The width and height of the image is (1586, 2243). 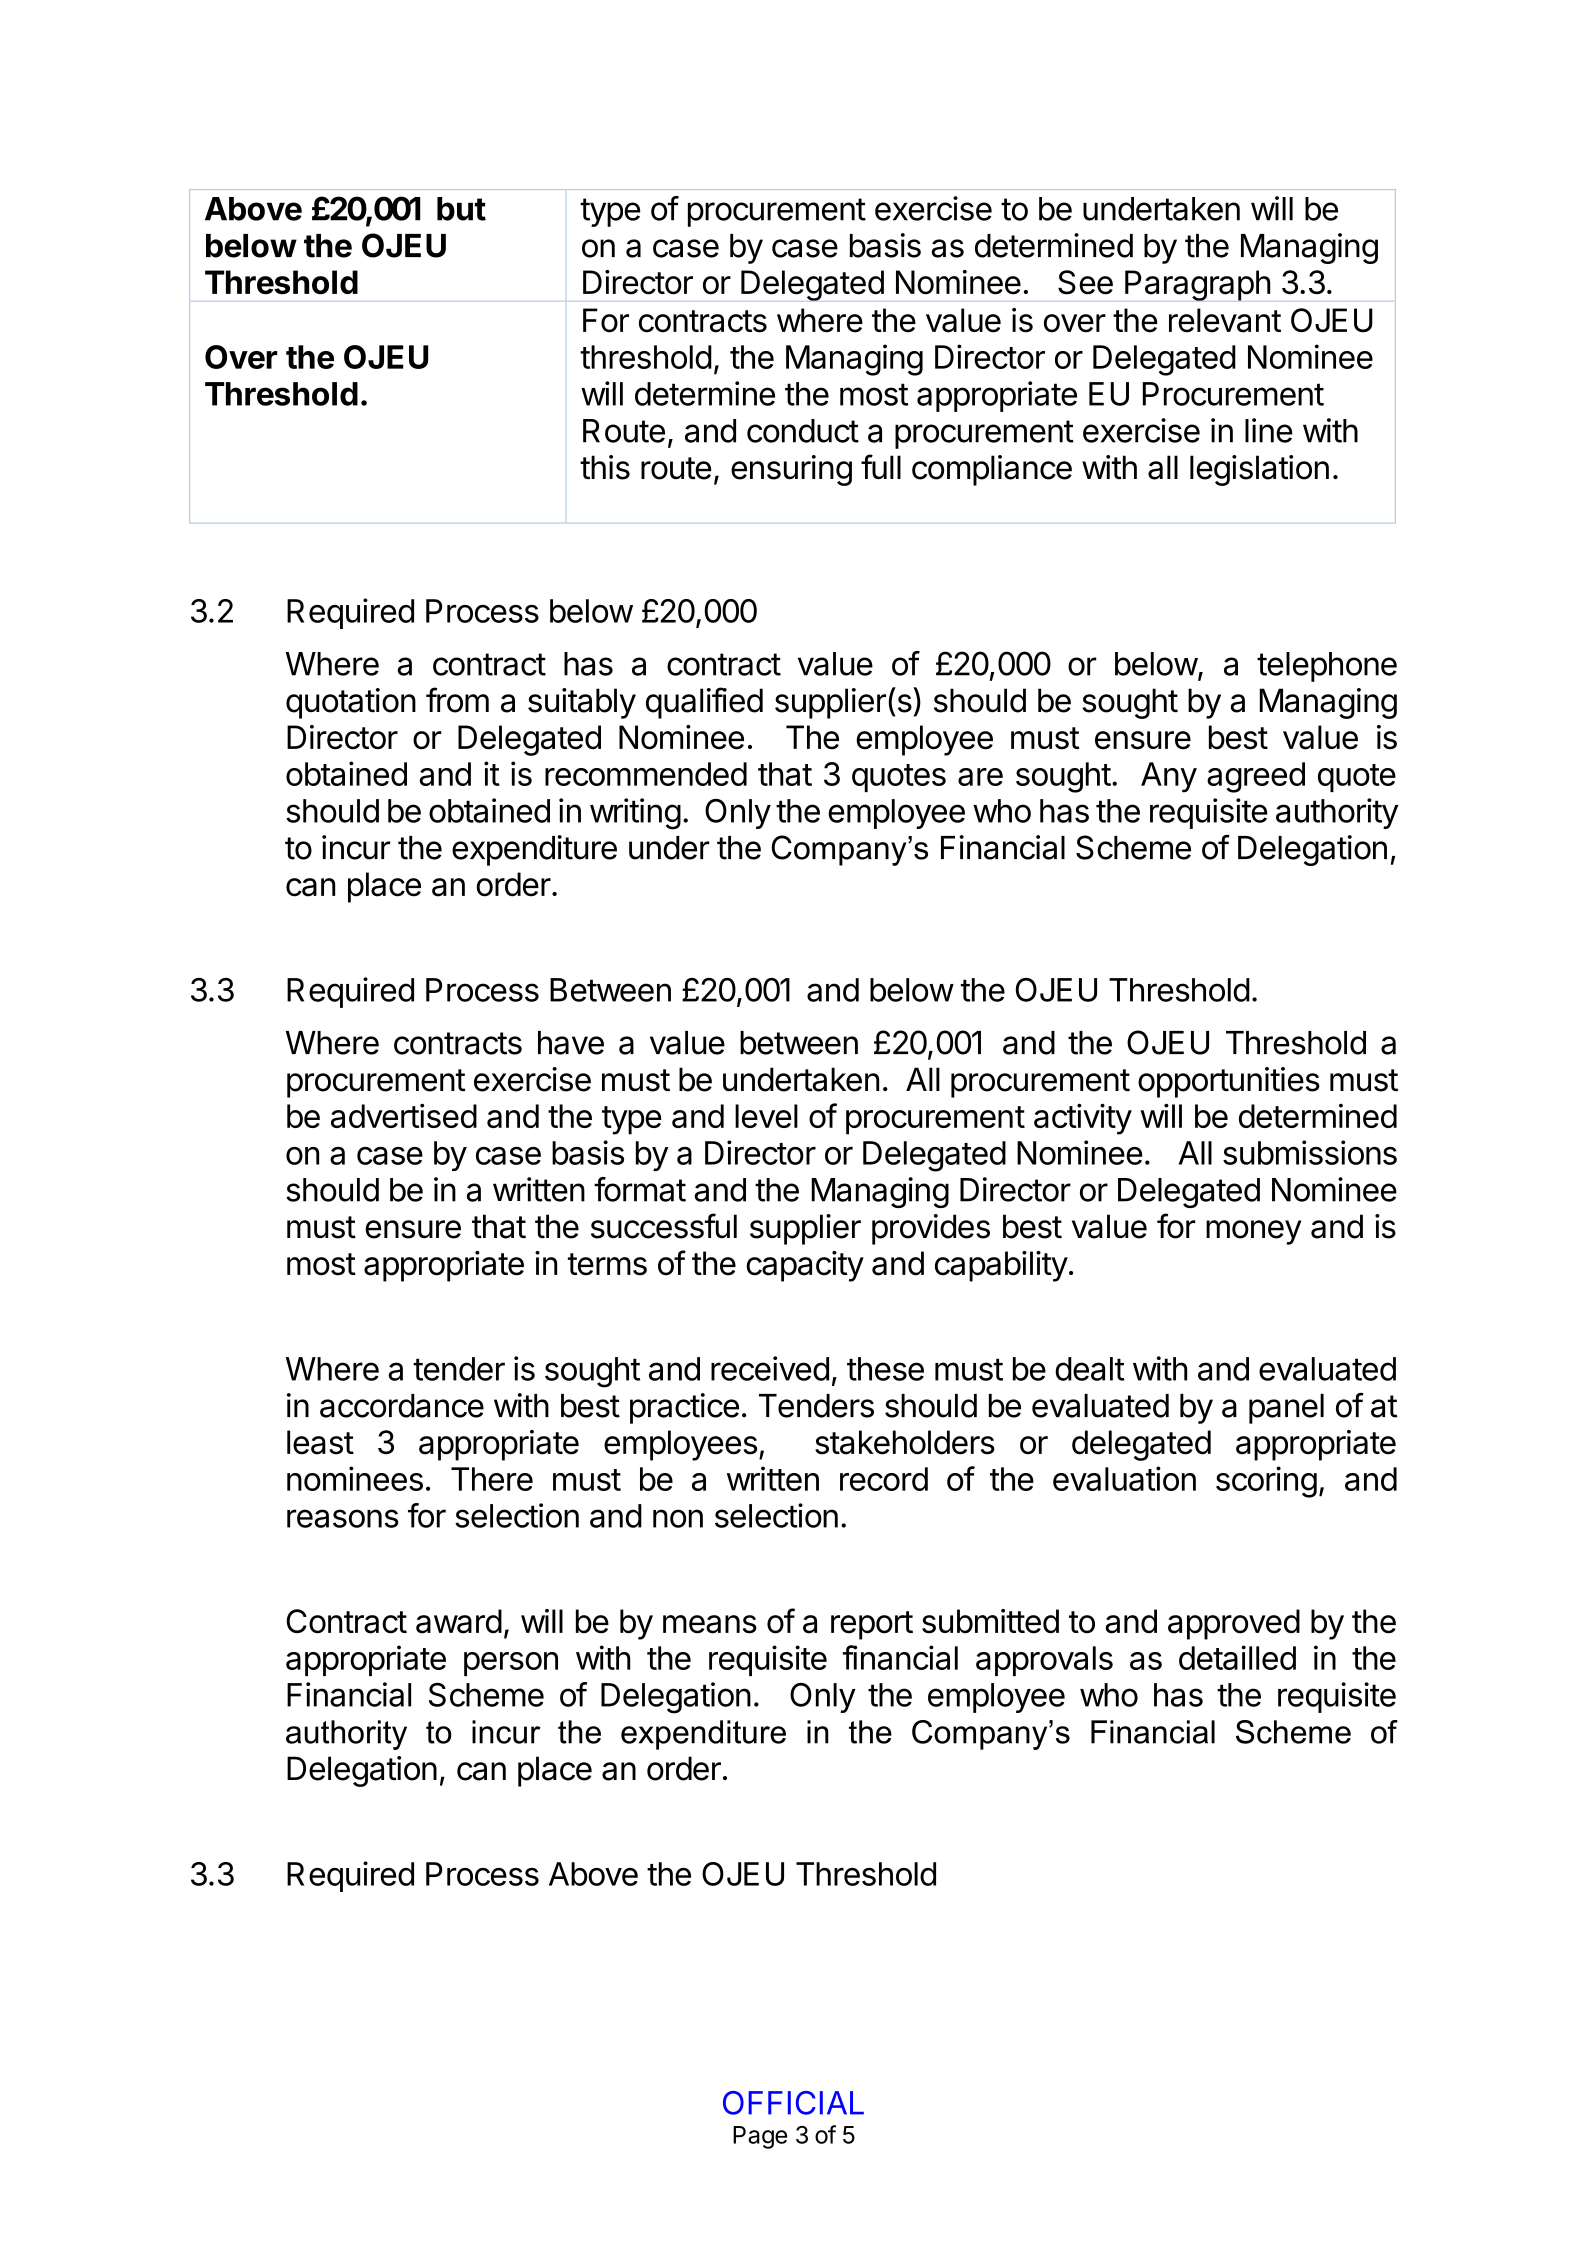 I want to click on agreed, so click(x=1256, y=777).
